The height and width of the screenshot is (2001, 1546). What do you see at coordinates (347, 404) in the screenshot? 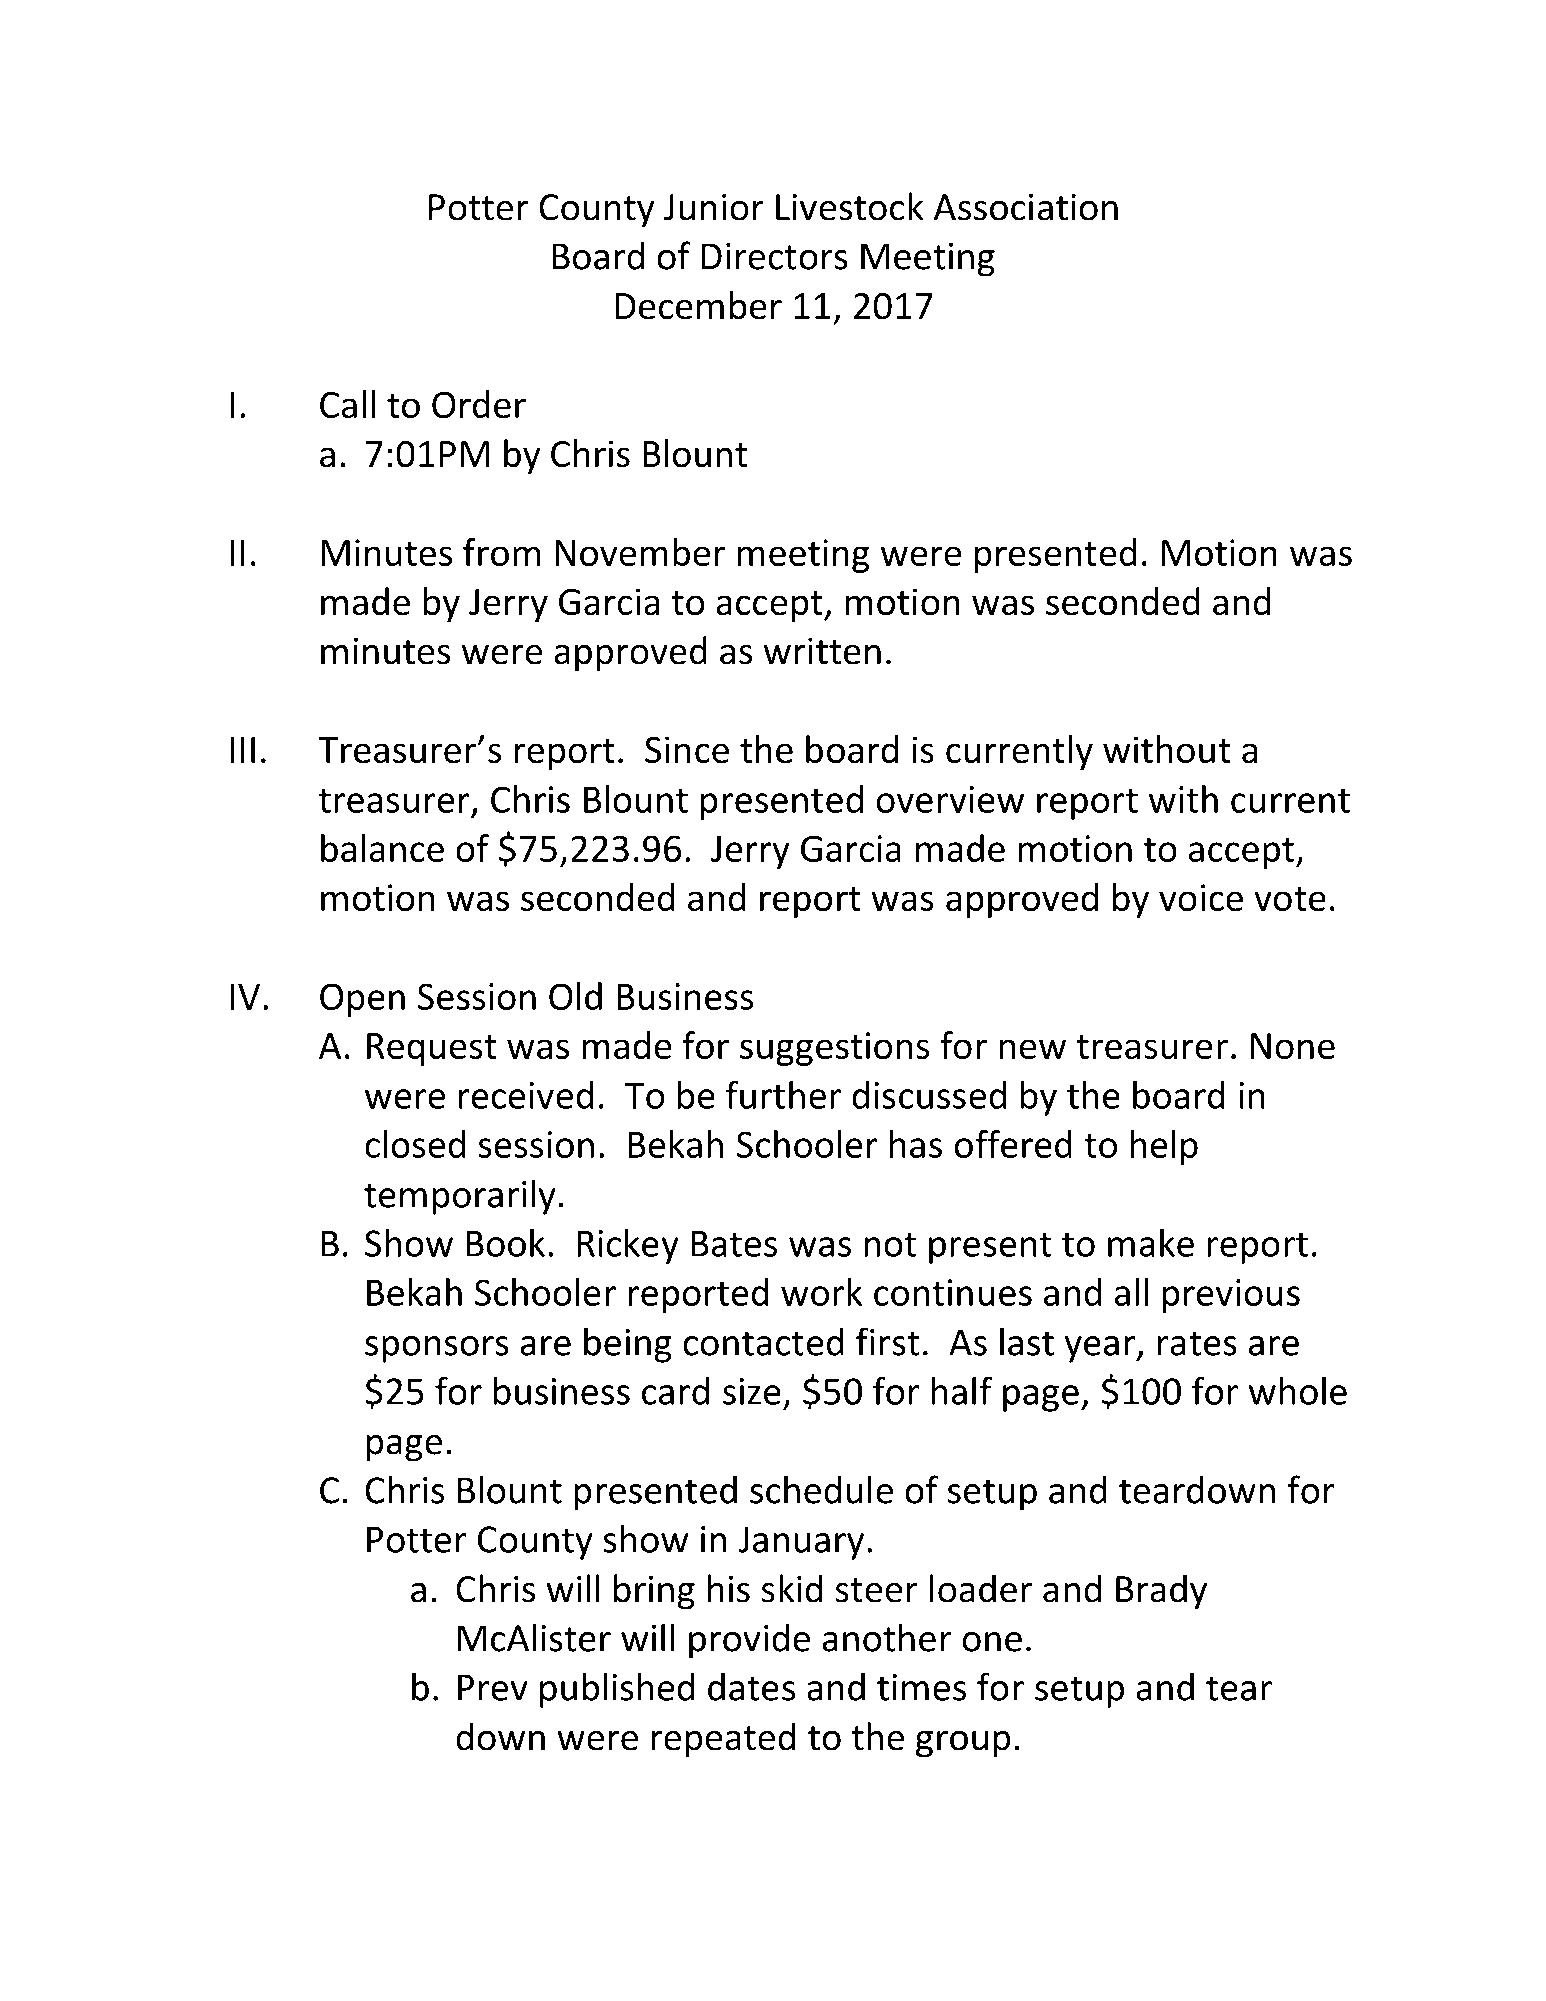
I see `Call` at bounding box center [347, 404].
